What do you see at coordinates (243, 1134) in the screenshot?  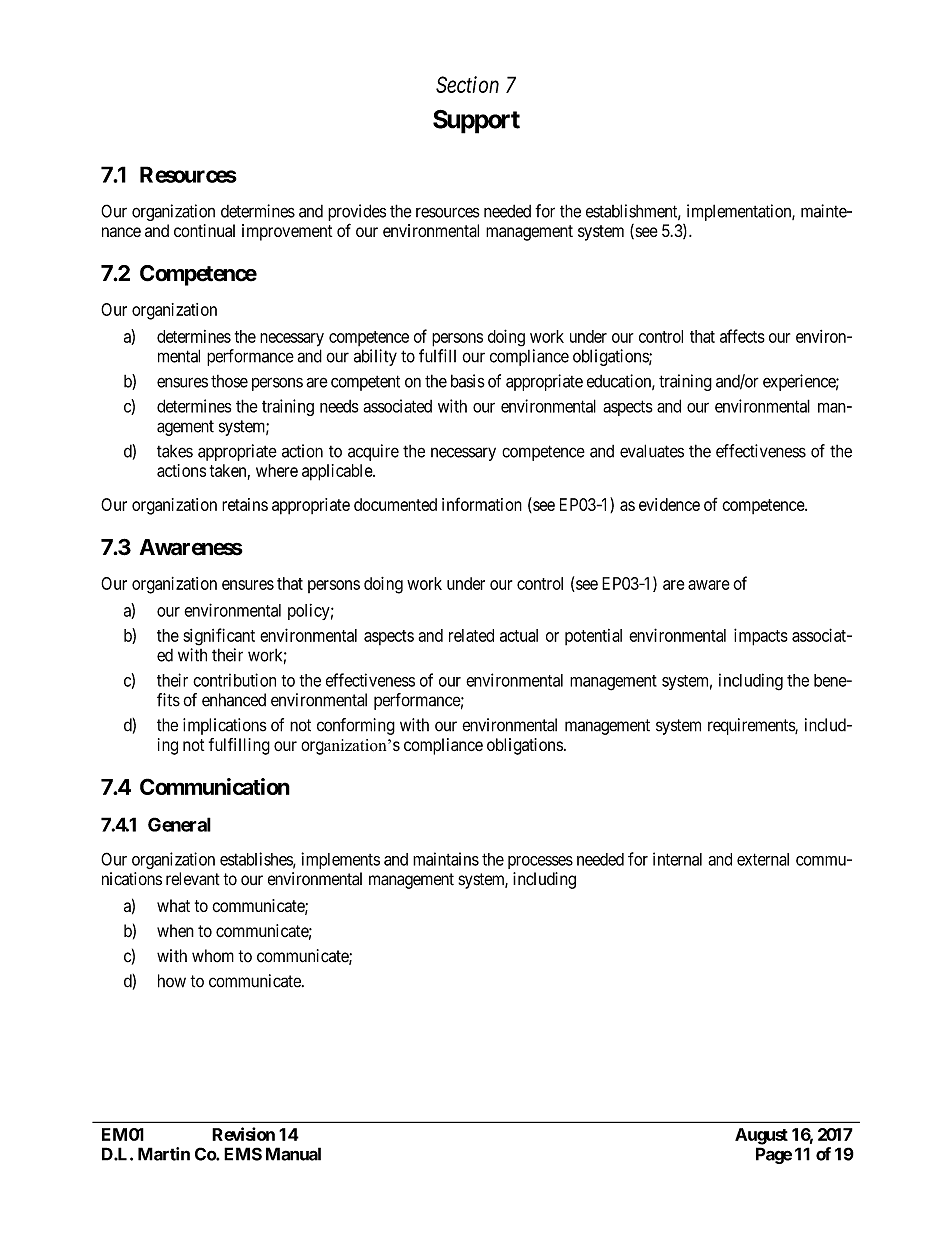 I see `Revision` at bounding box center [243, 1134].
